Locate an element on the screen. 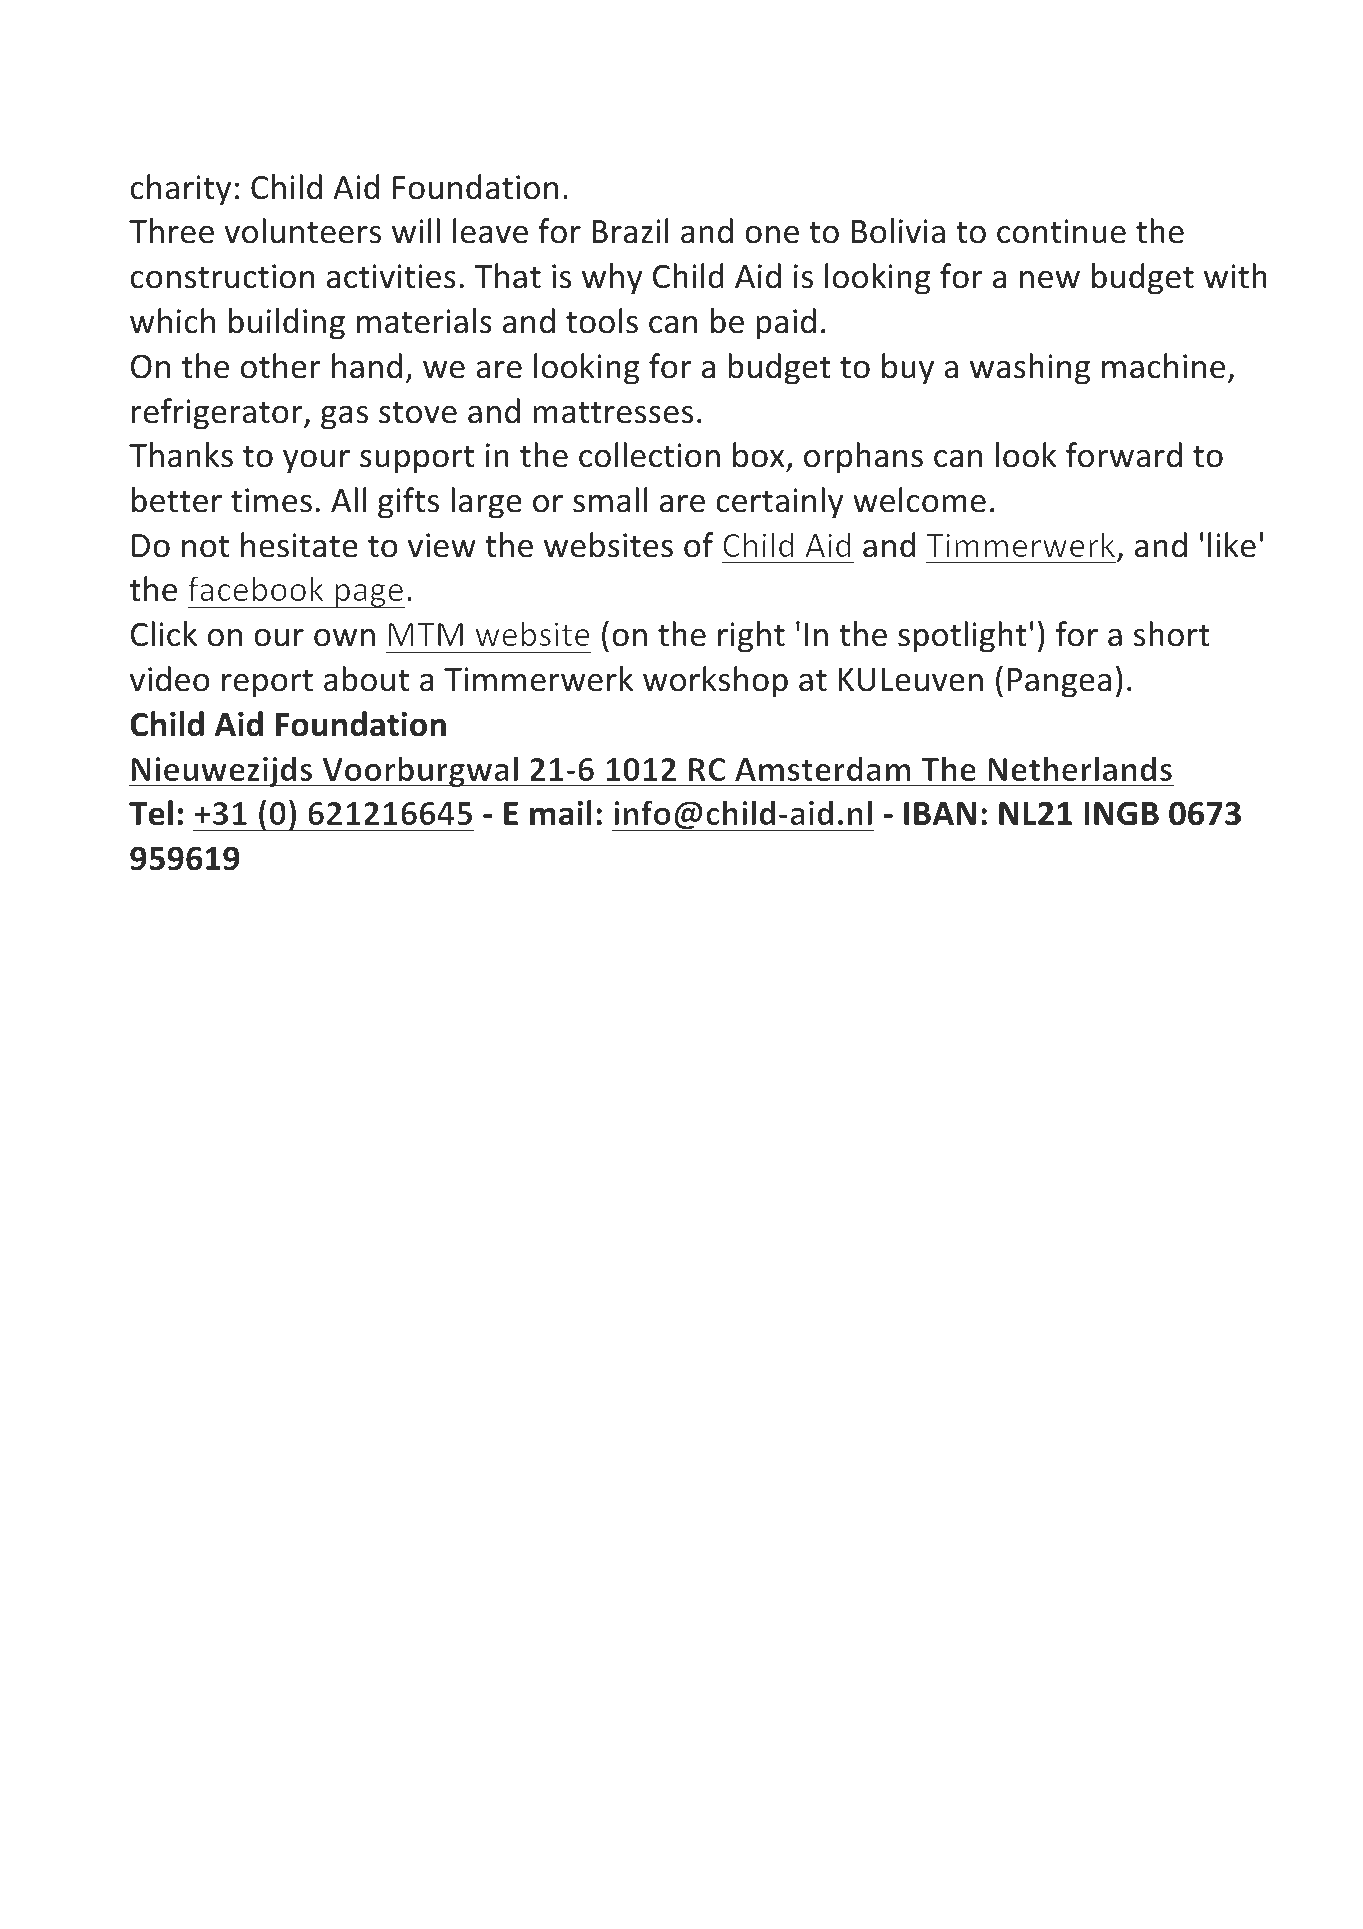  times is located at coordinates (271, 500).
